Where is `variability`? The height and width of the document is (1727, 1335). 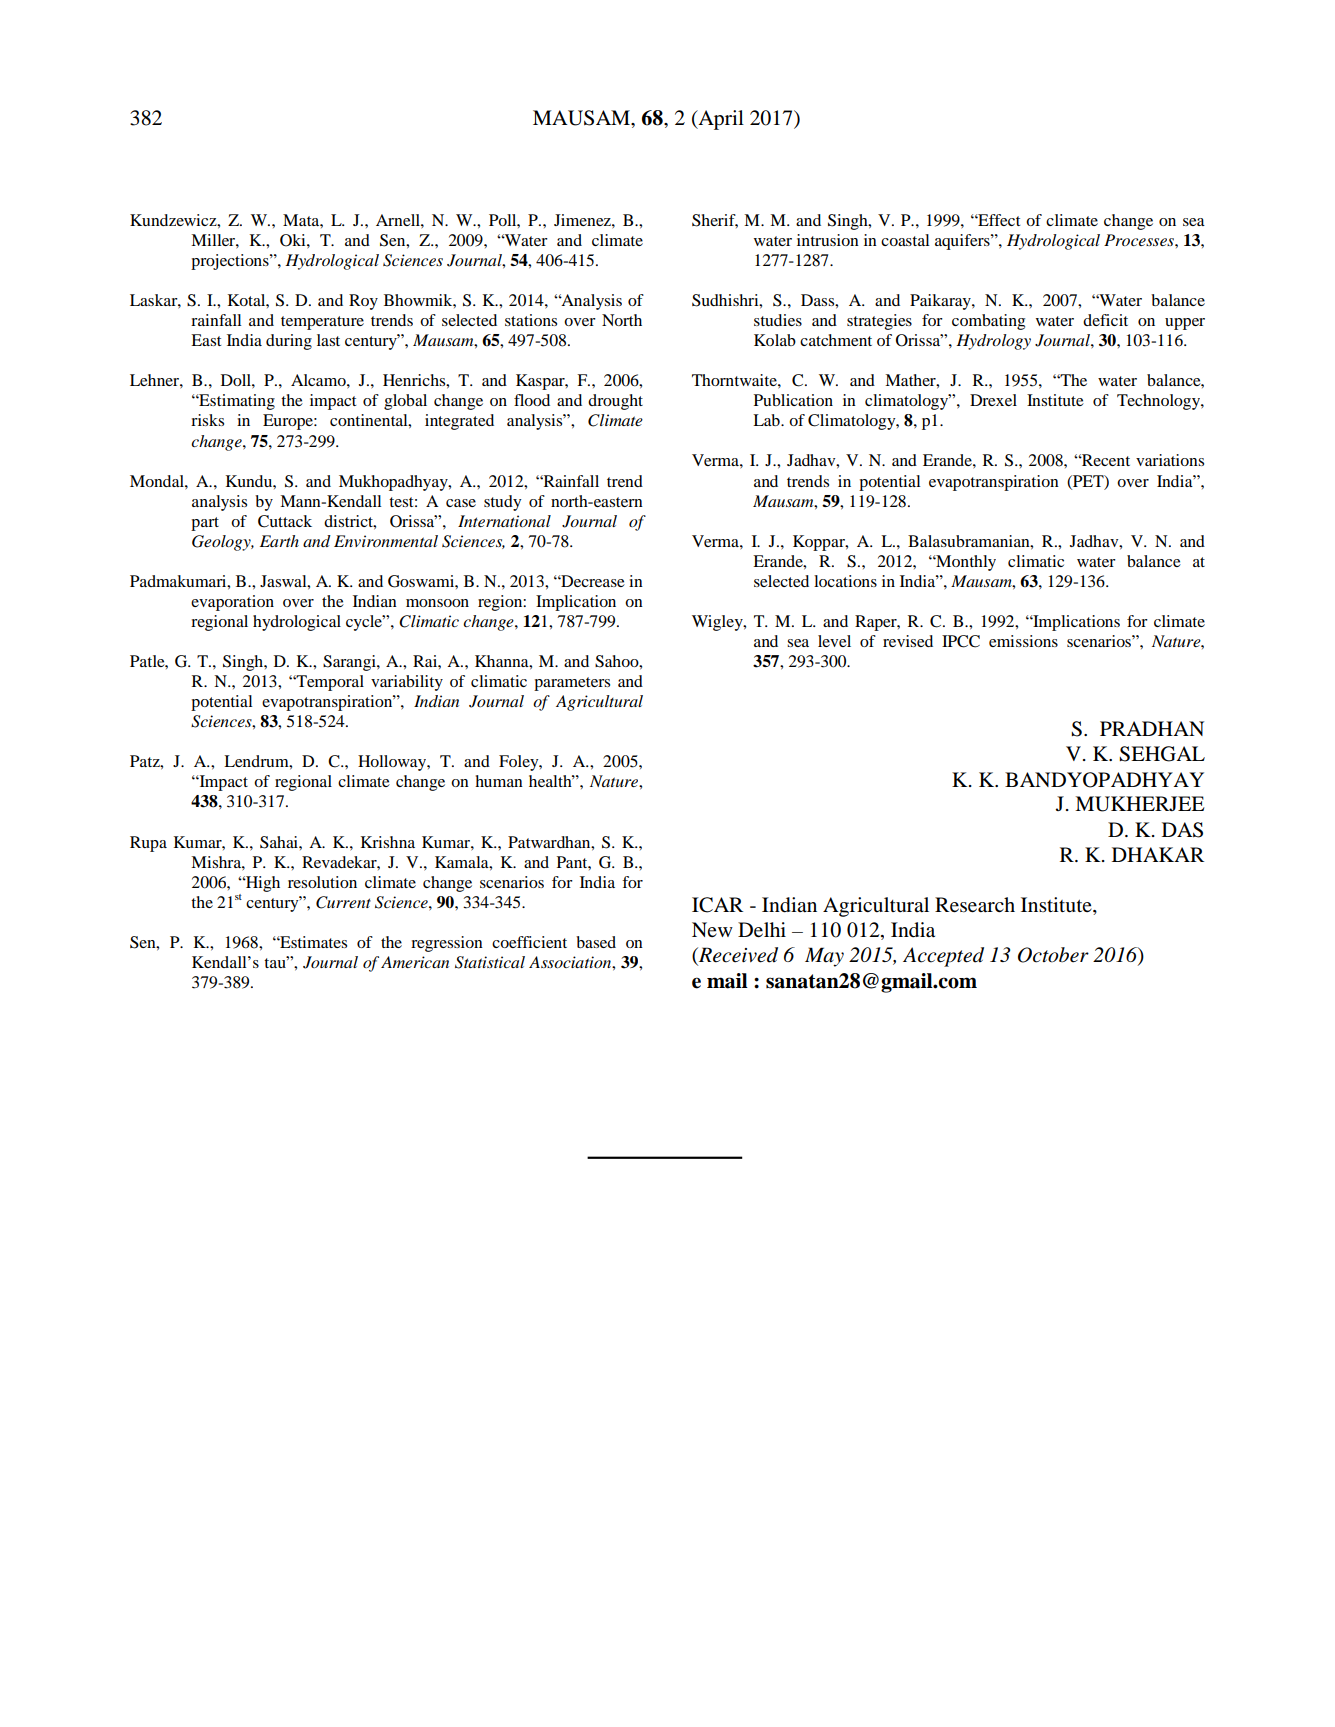
variability is located at coordinates (407, 683).
